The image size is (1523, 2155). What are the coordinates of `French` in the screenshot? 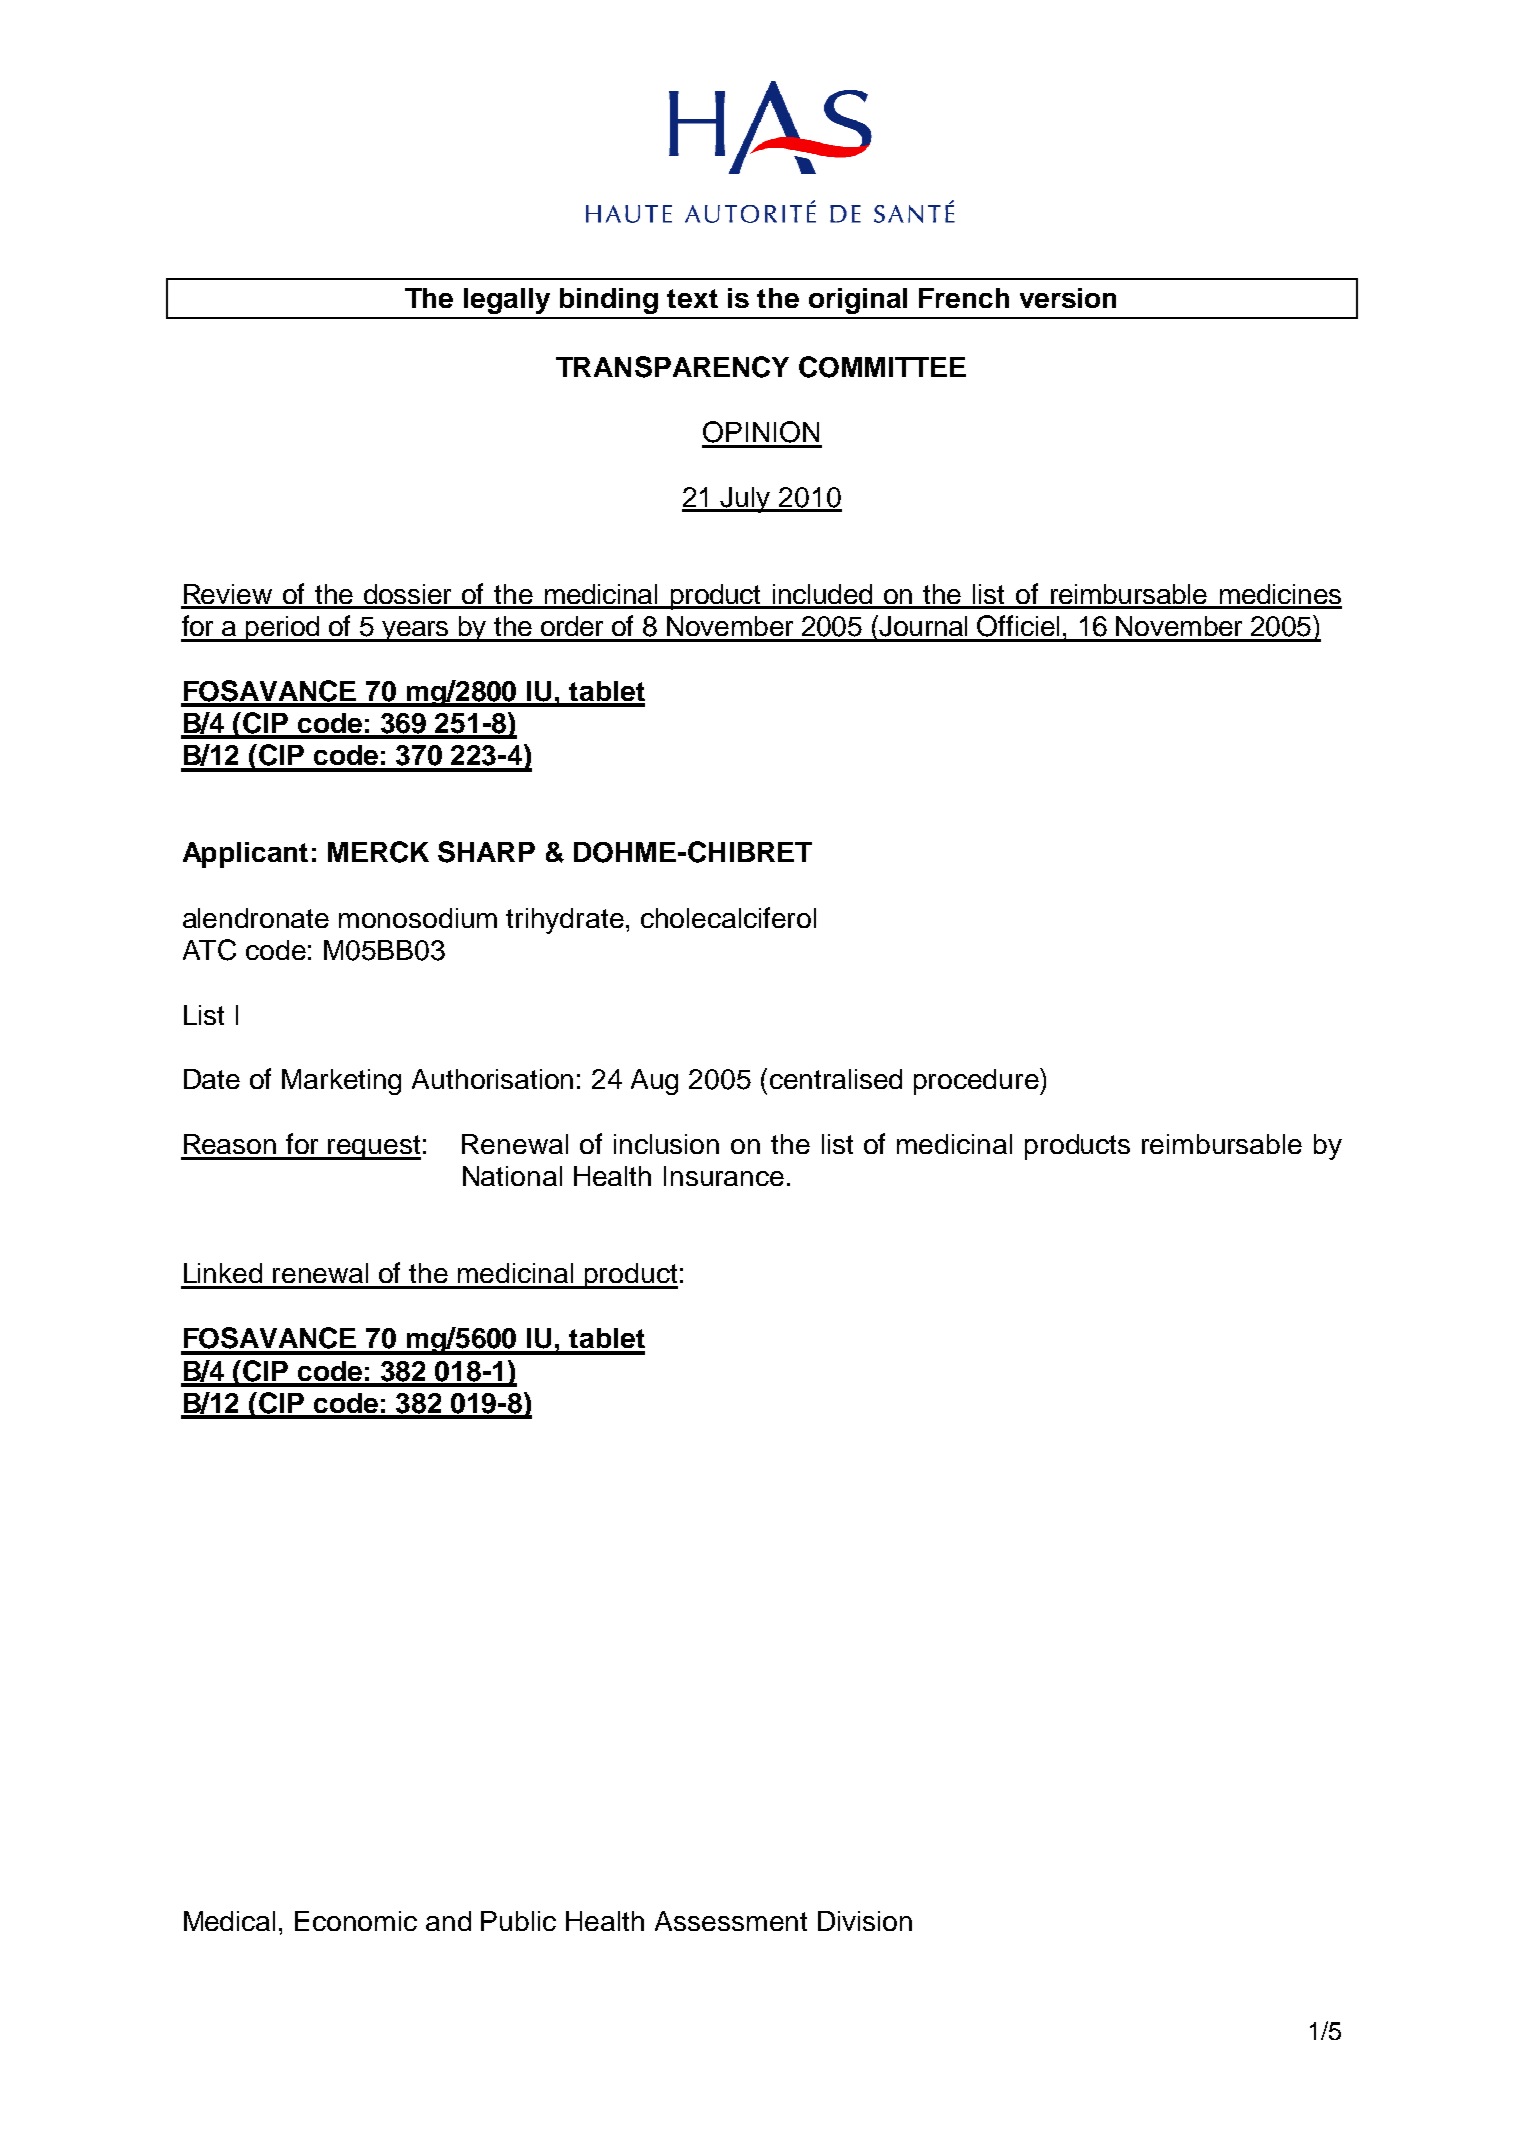 It's located at (964, 298).
